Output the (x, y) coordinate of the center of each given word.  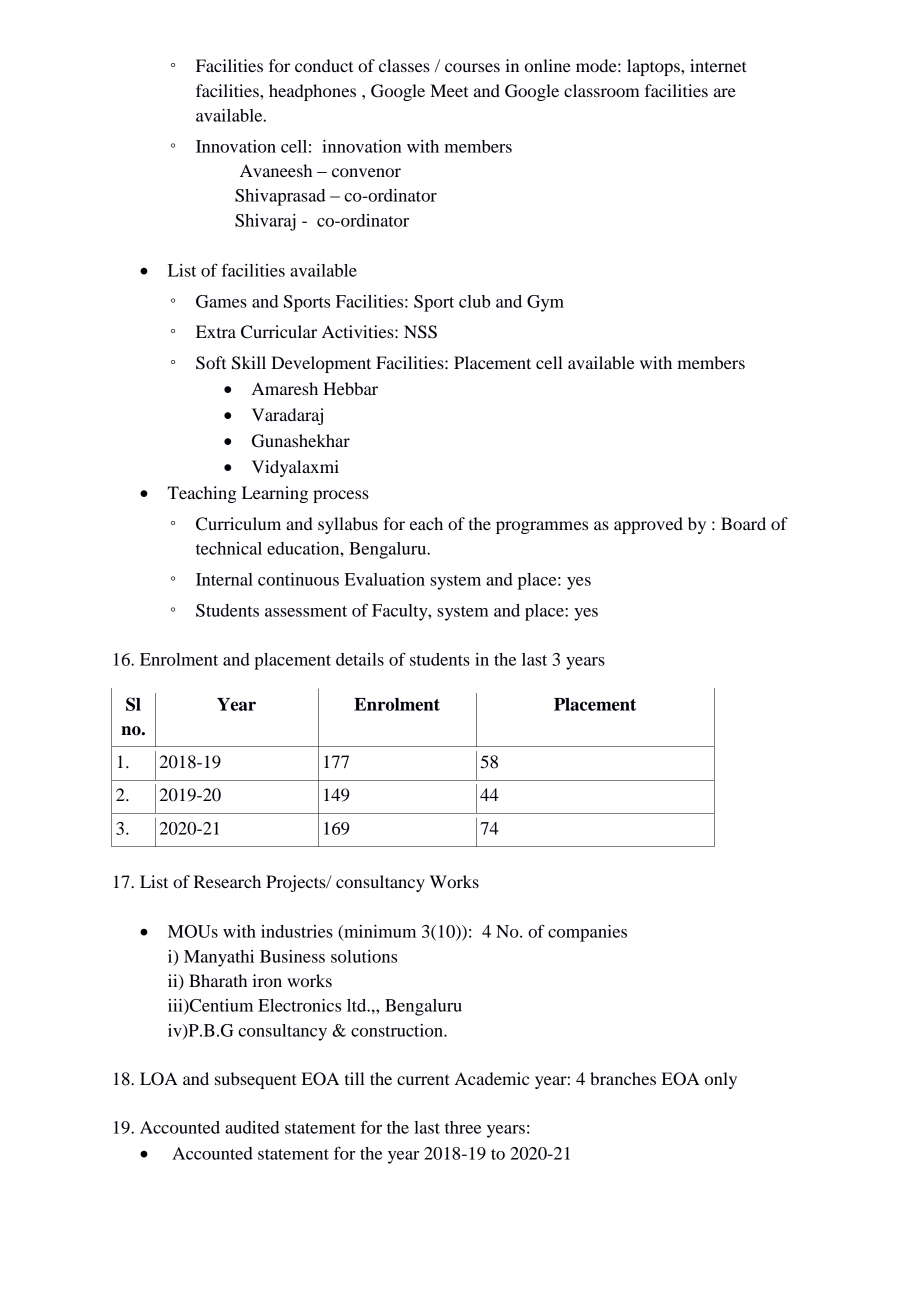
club (475, 301)
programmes (542, 527)
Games (221, 301)
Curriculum (238, 524)
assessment (306, 611)
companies (587, 933)
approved (648, 525)
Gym (545, 303)
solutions (364, 956)
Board (743, 523)
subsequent (255, 1080)
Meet (449, 90)
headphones (312, 92)
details (360, 659)
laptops (654, 67)
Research (227, 881)
